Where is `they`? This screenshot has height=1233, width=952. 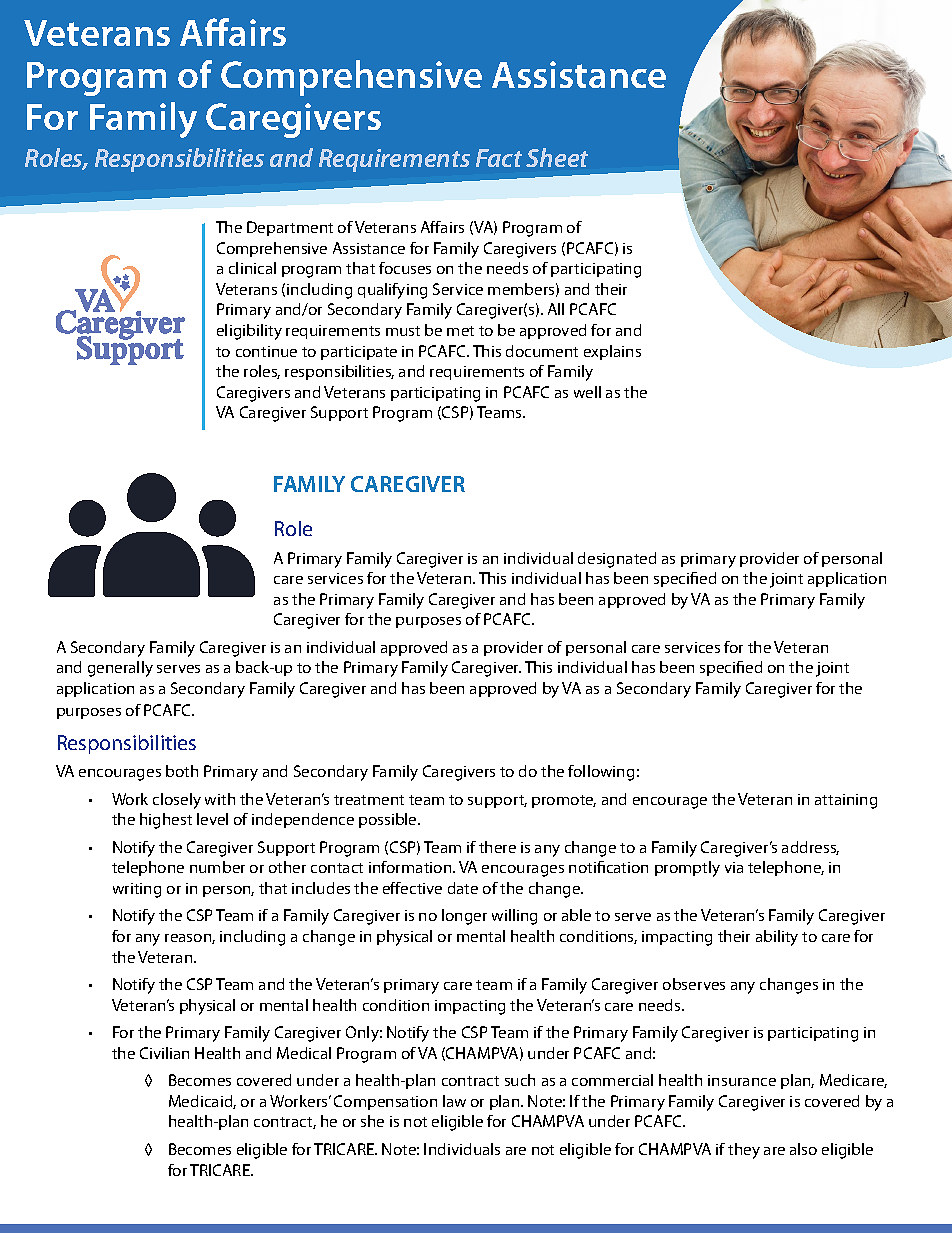
they is located at coordinates (744, 1151).
